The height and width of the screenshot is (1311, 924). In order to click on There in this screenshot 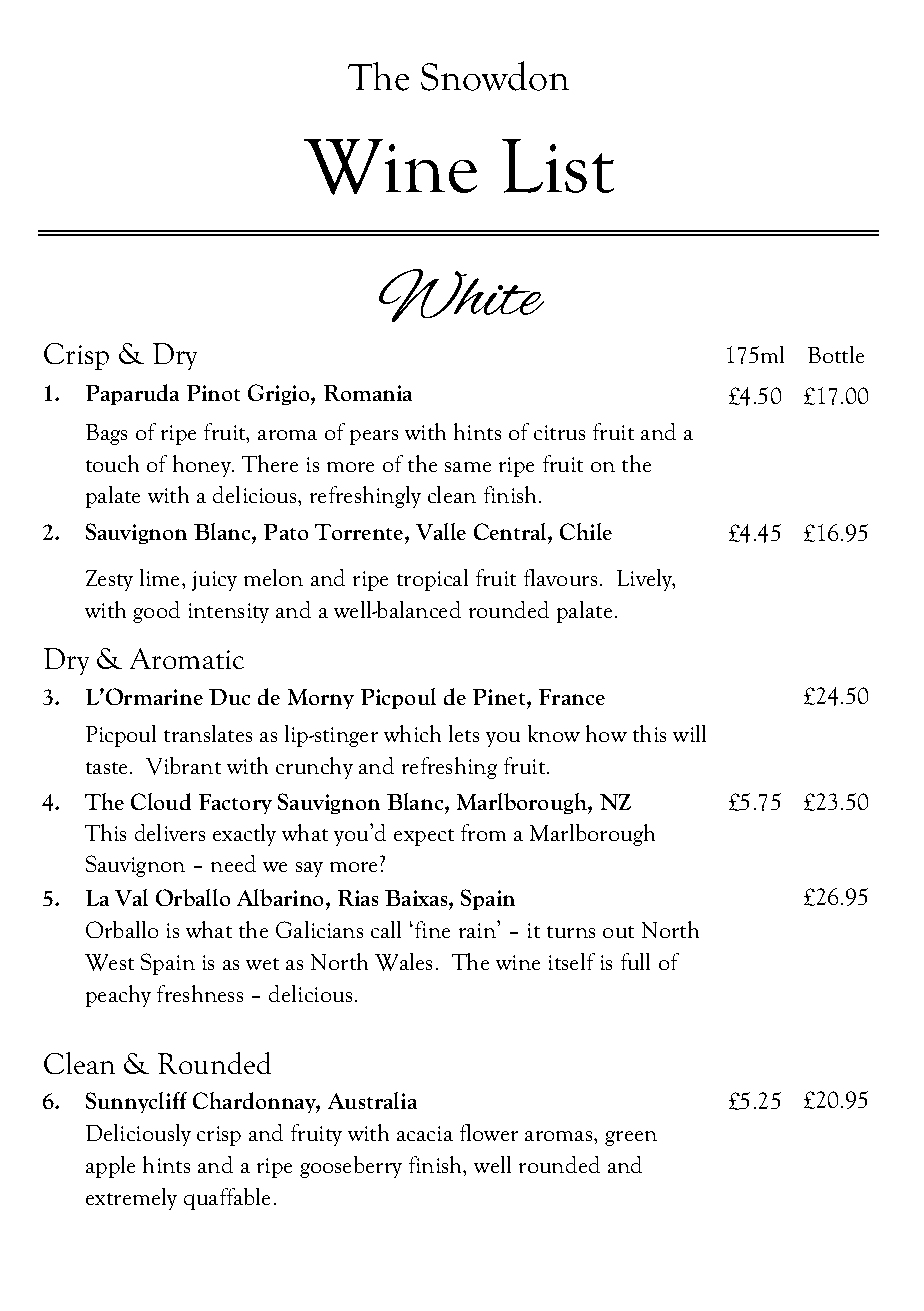, I will do `click(270, 463)`.
